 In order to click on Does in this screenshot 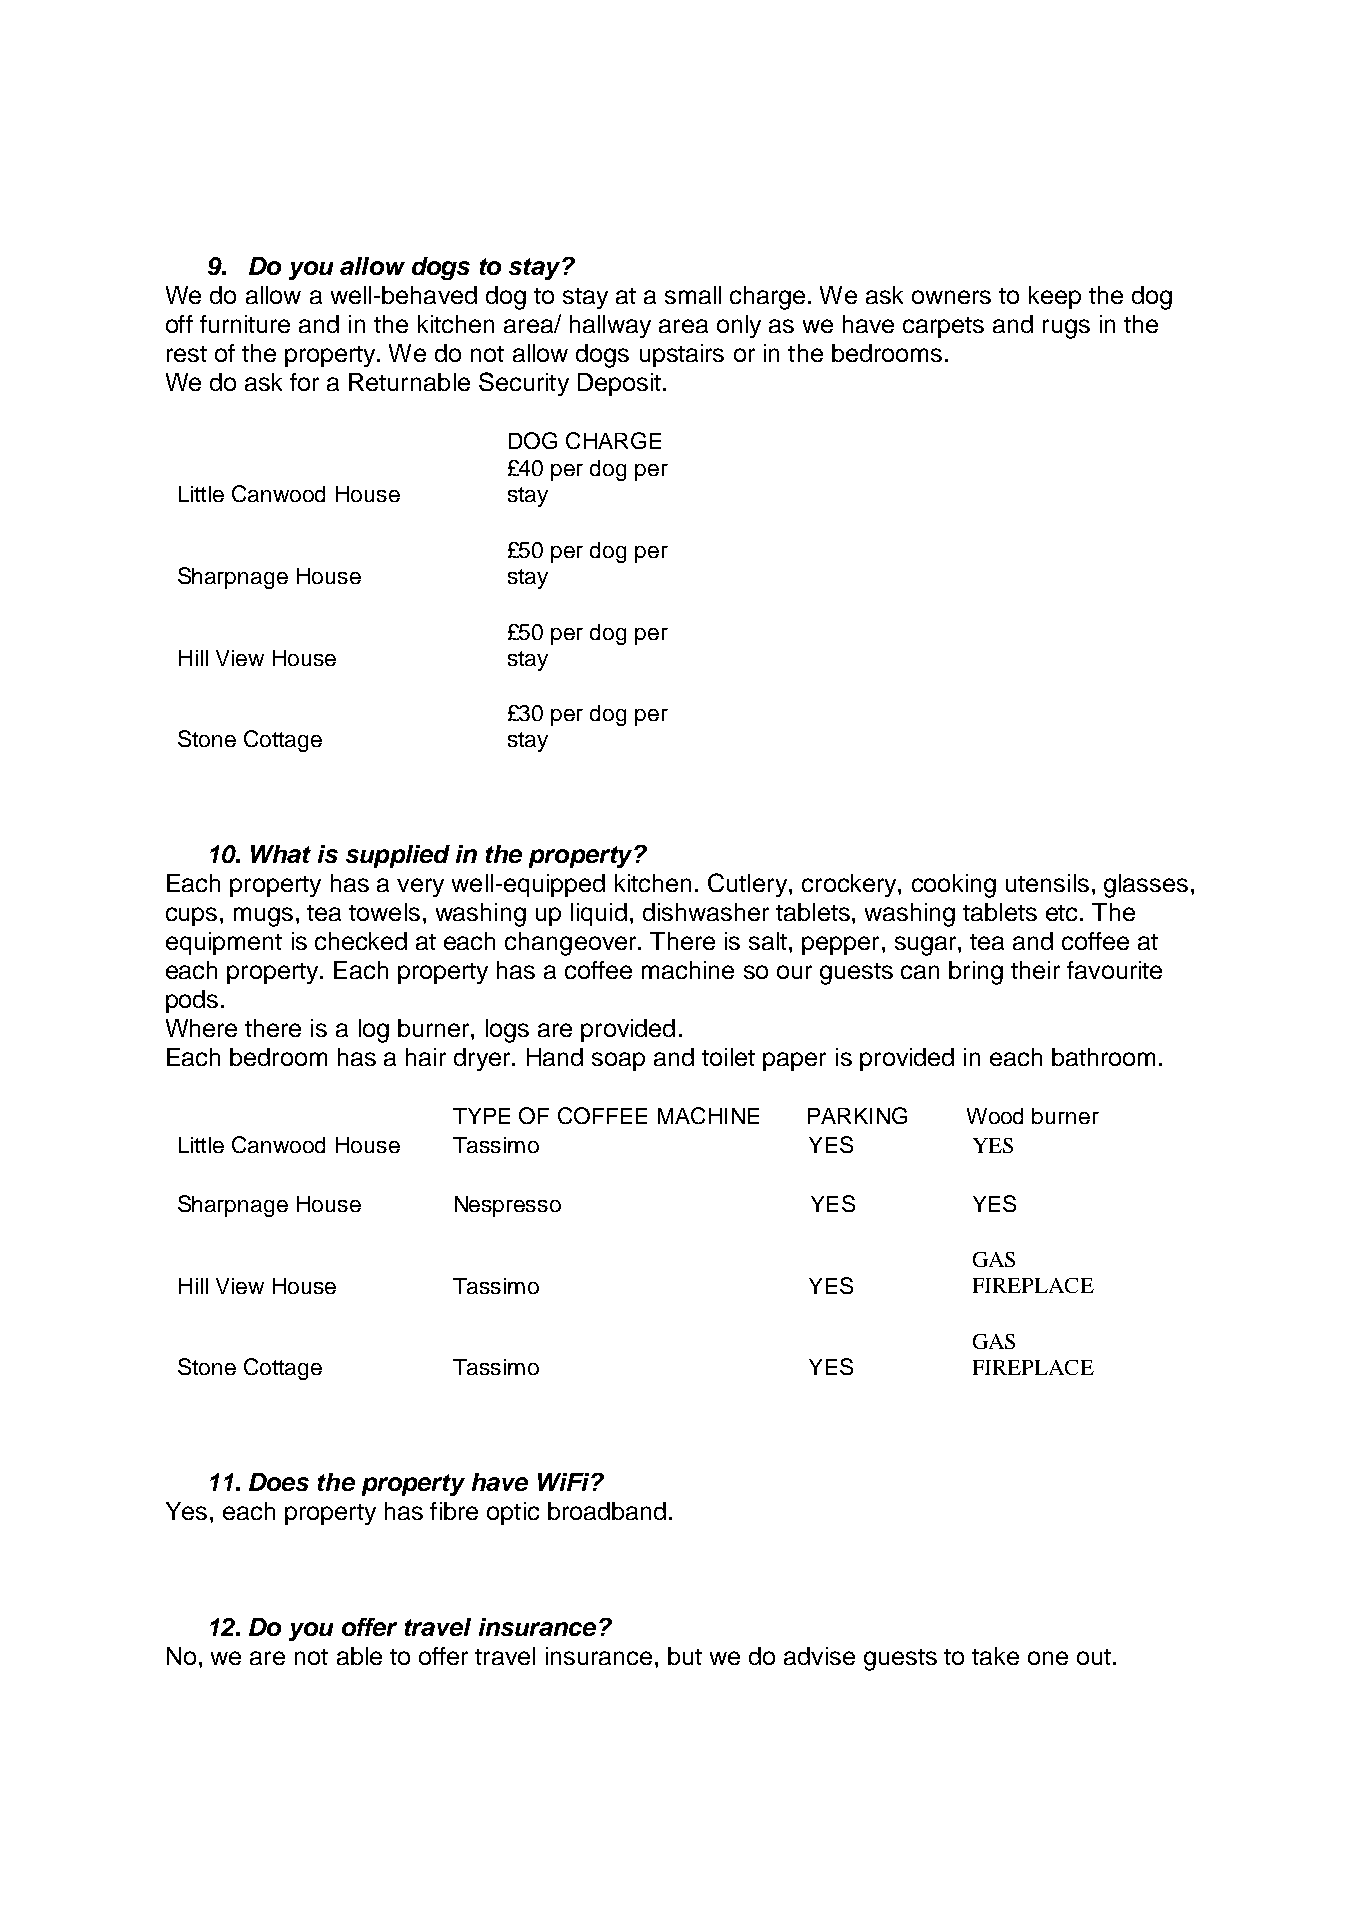, I will do `click(279, 1482)`.
